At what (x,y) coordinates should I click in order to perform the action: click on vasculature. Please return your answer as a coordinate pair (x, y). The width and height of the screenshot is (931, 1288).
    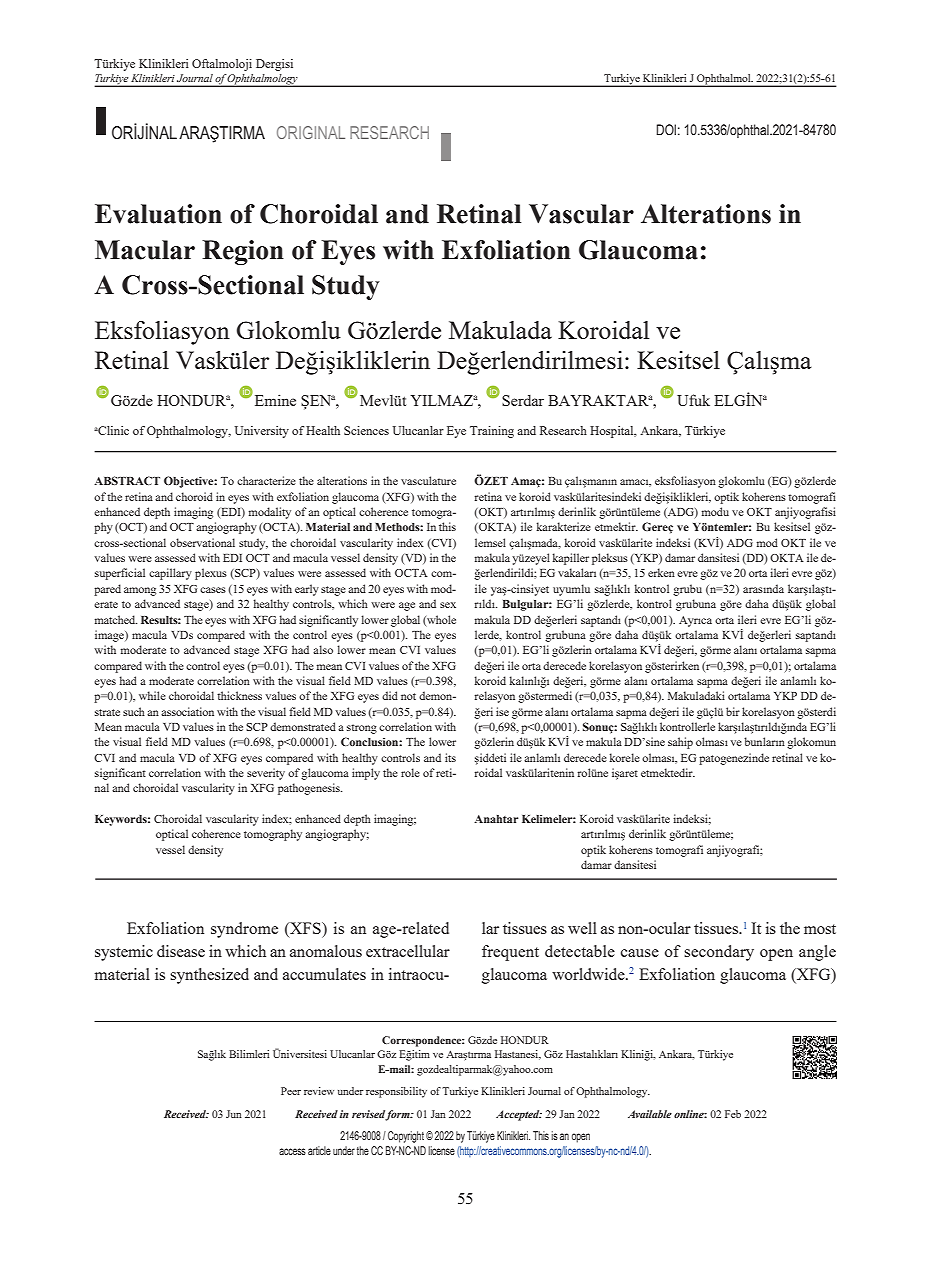
    Looking at the image, I should click on (428, 480).
